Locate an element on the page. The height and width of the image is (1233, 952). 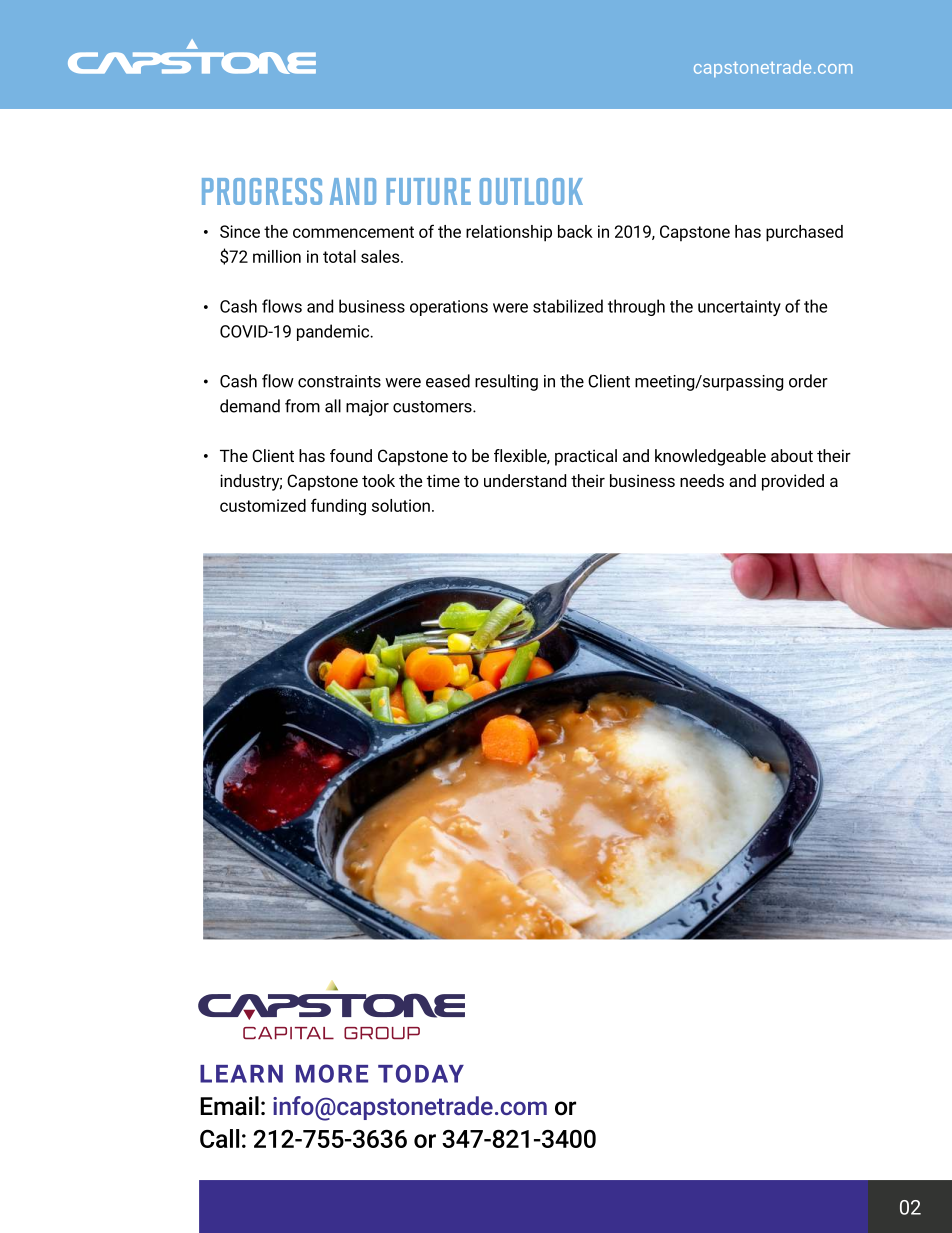
provided is located at coordinates (793, 482).
